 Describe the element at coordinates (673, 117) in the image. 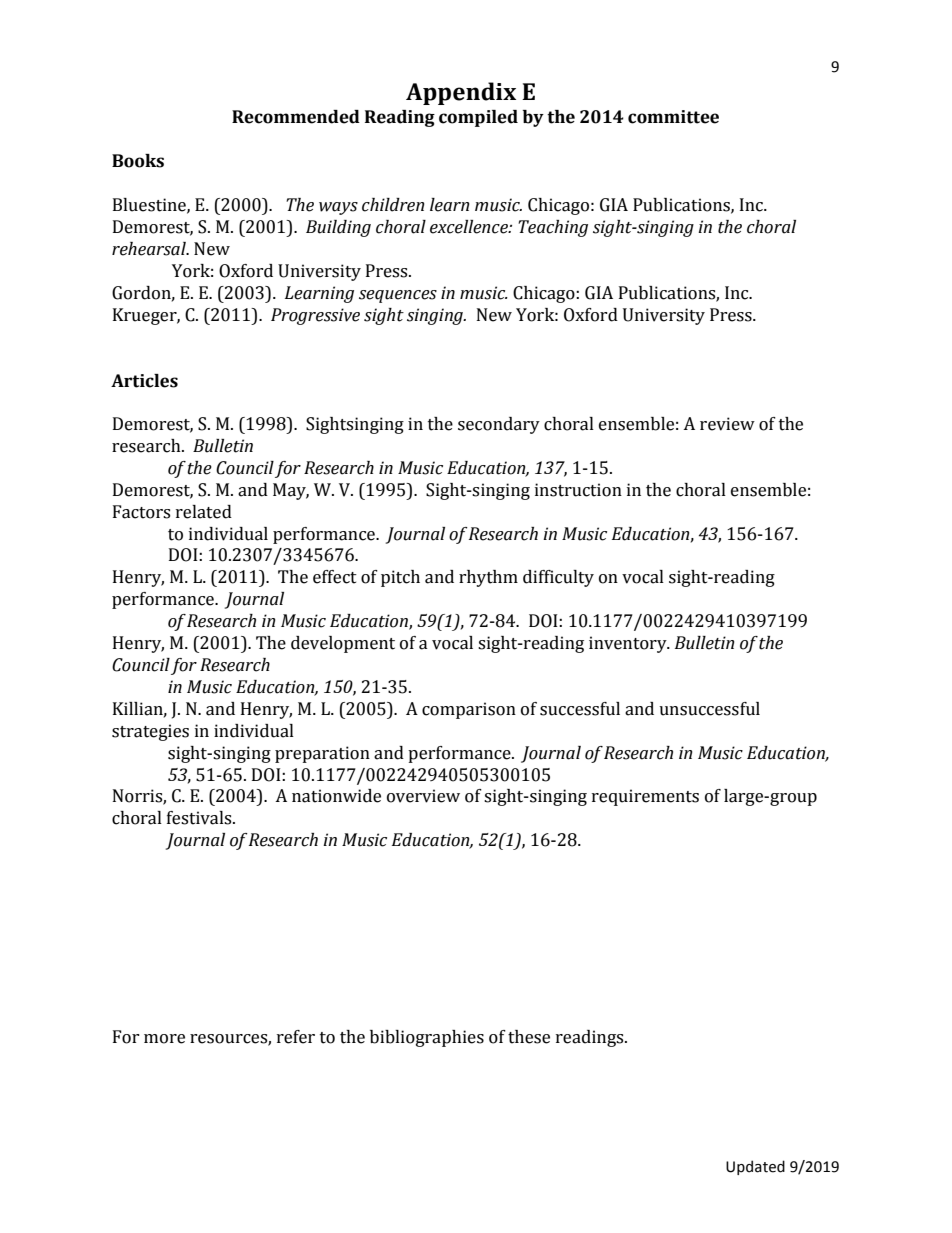

I see `committee` at that location.
